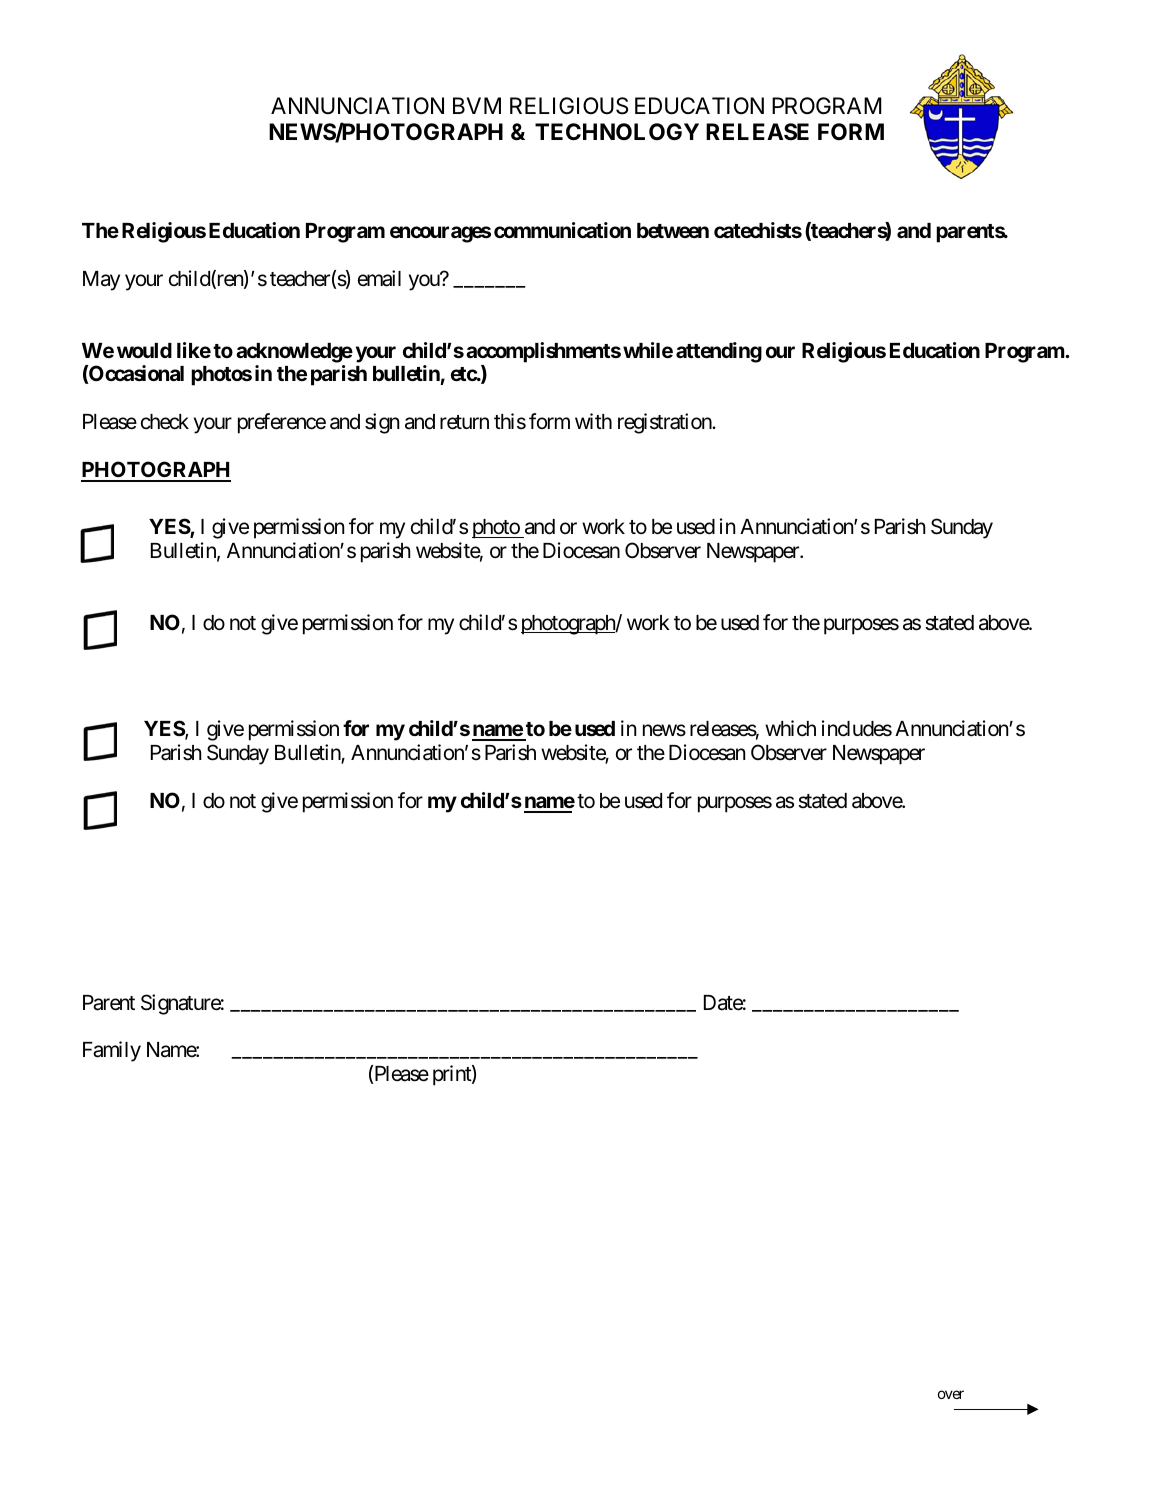  Describe the element at coordinates (562, 230) in the screenshot. I see `communication` at that location.
